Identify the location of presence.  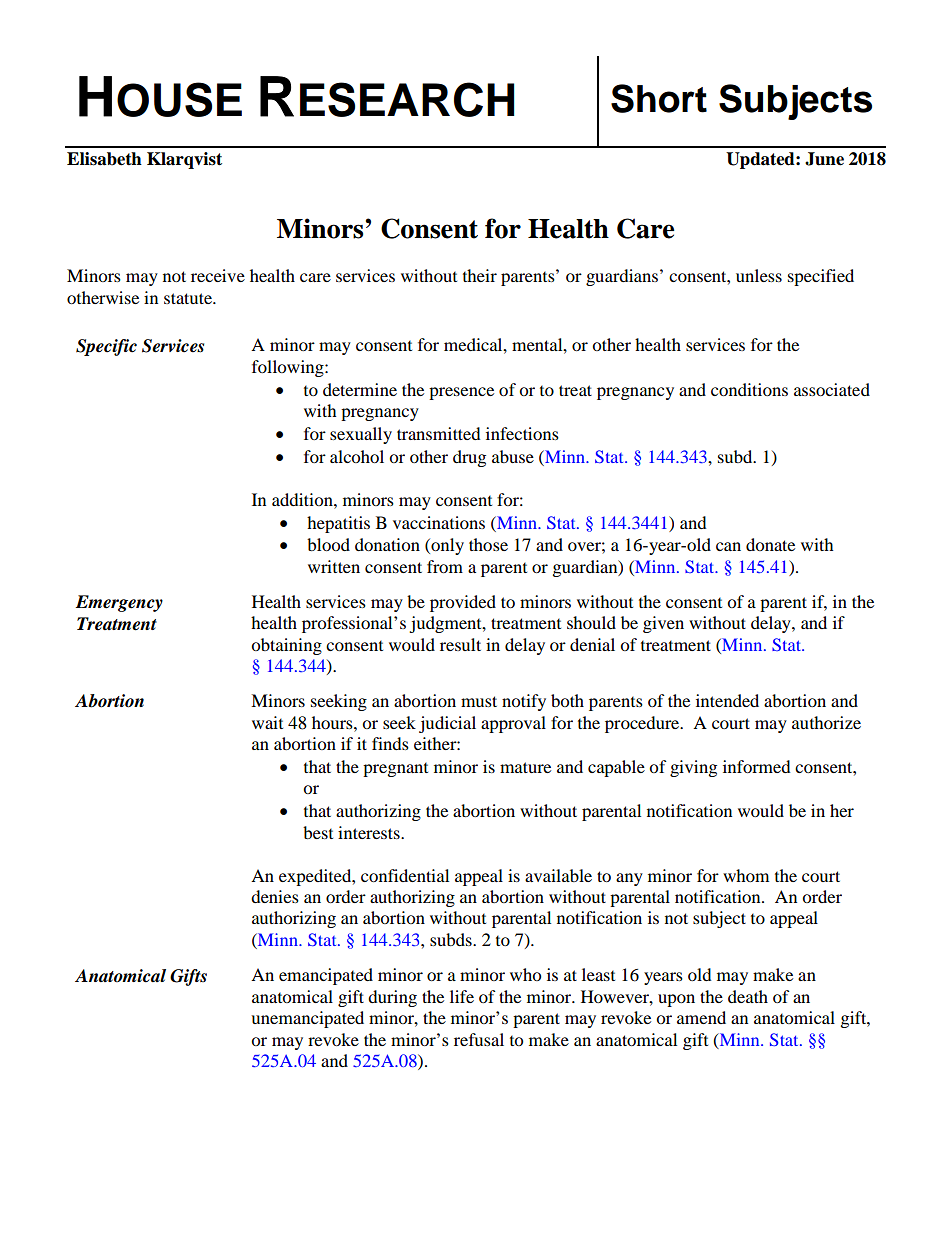
(461, 393).
